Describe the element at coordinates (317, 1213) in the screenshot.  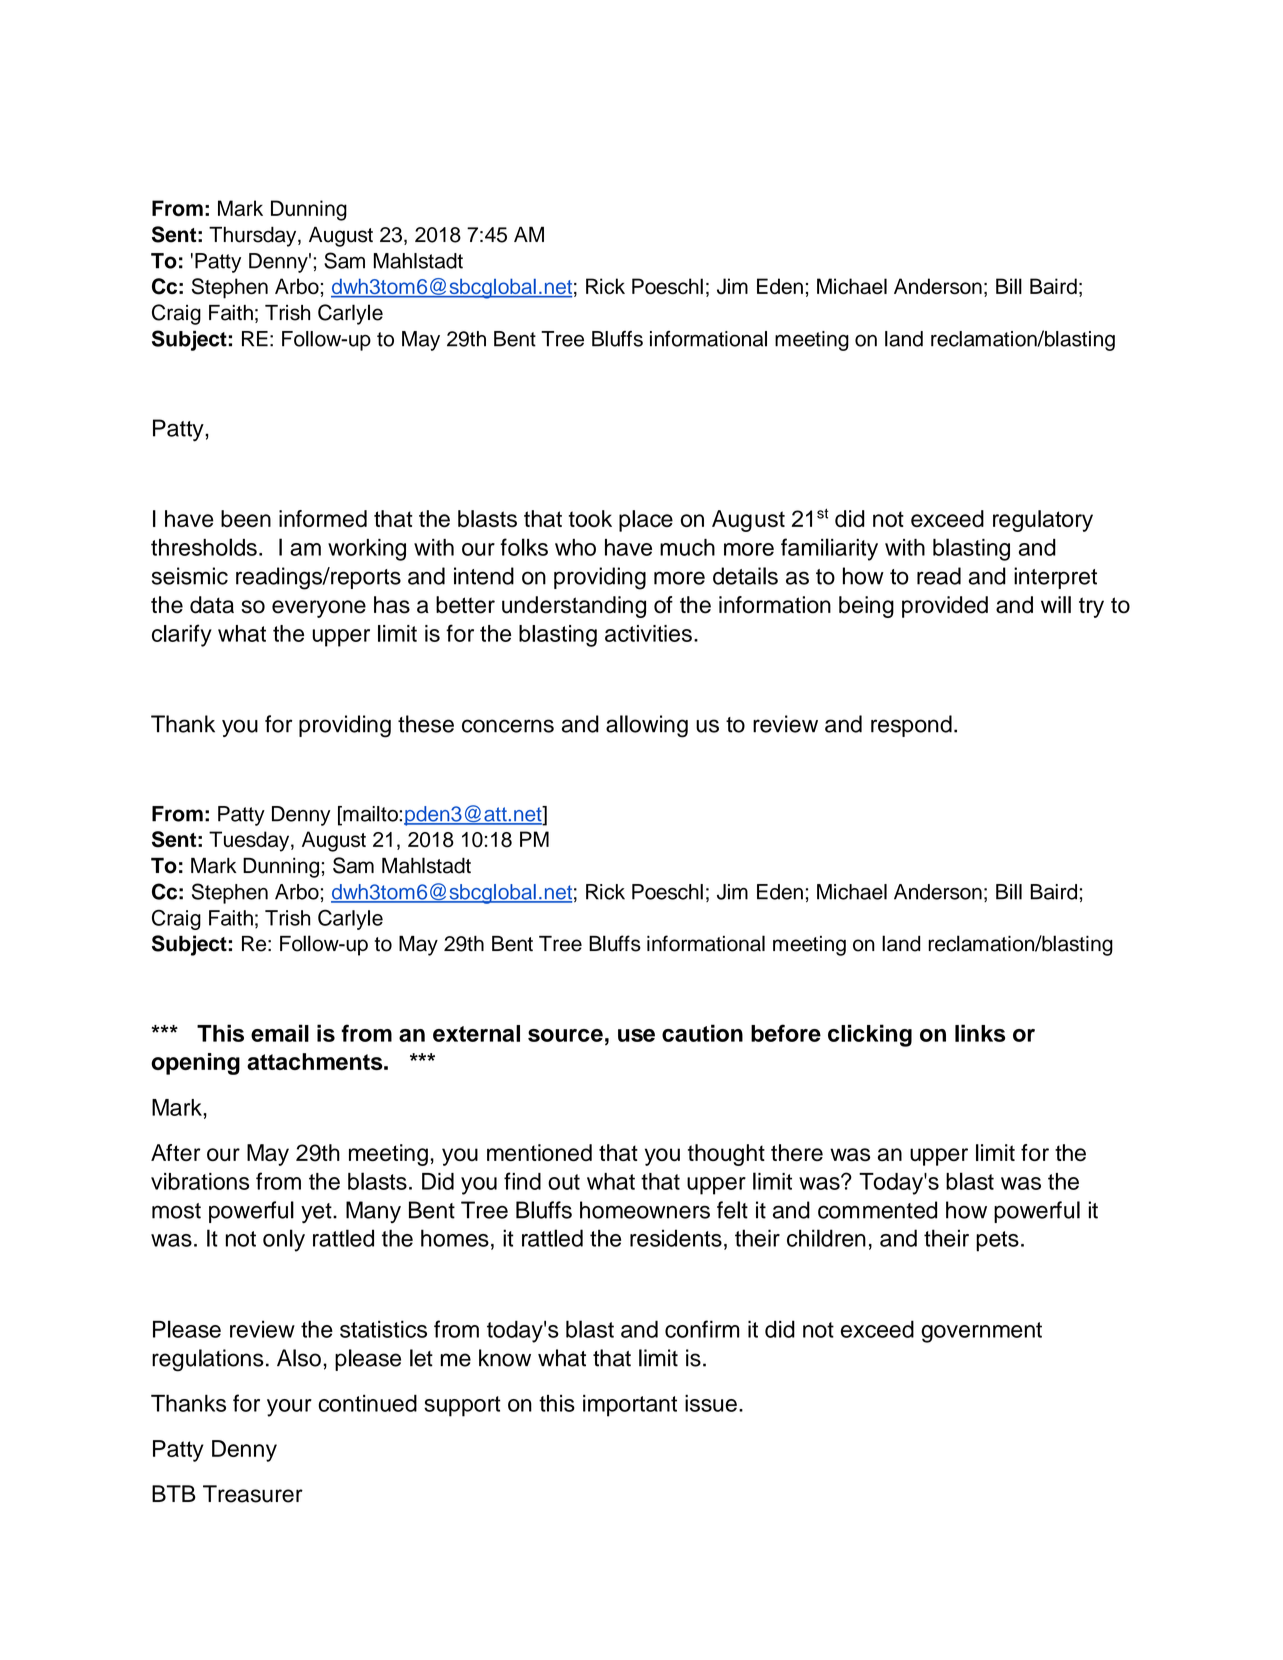
I see `yet` at that location.
